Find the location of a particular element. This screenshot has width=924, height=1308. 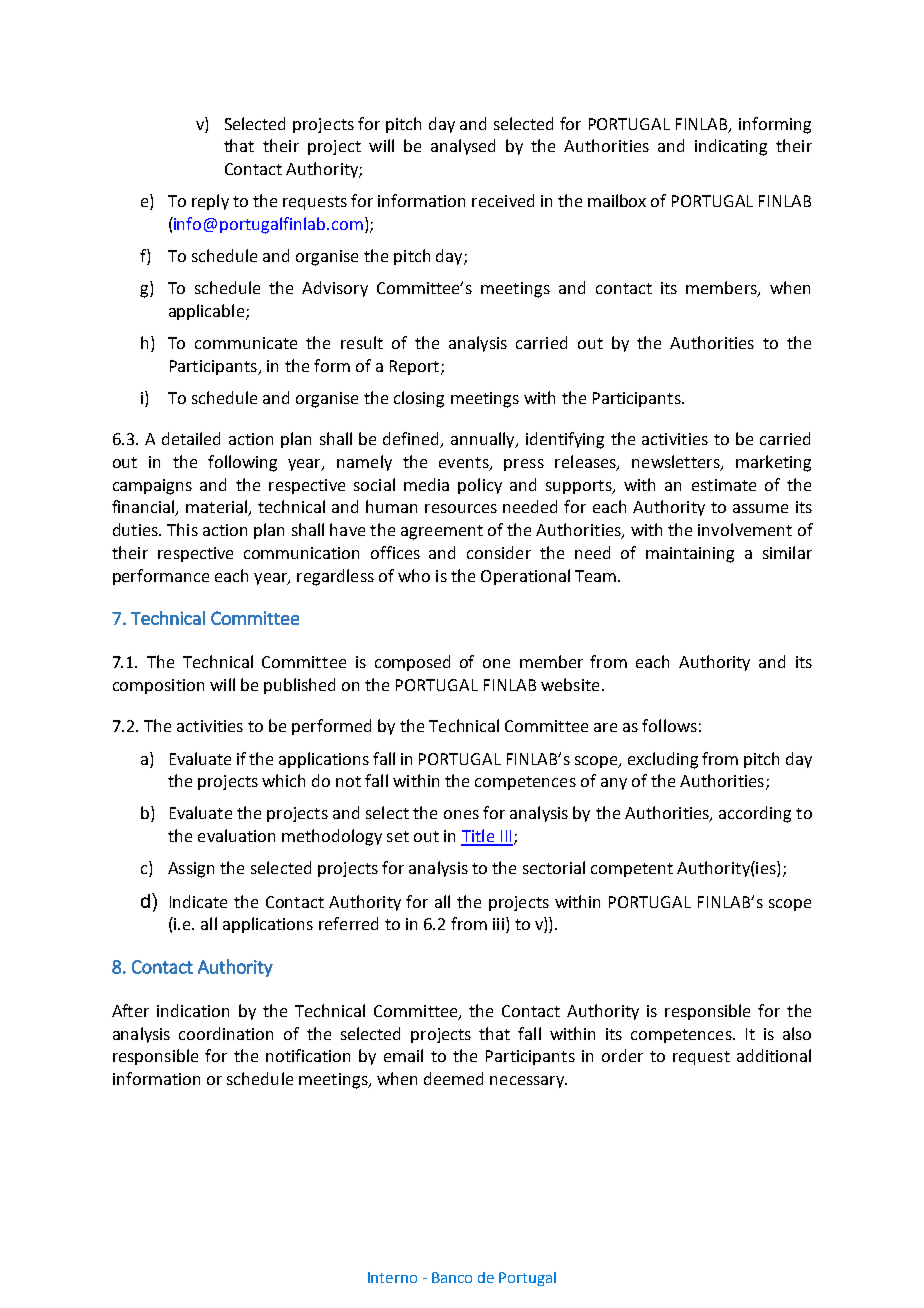

reply is located at coordinates (210, 202).
